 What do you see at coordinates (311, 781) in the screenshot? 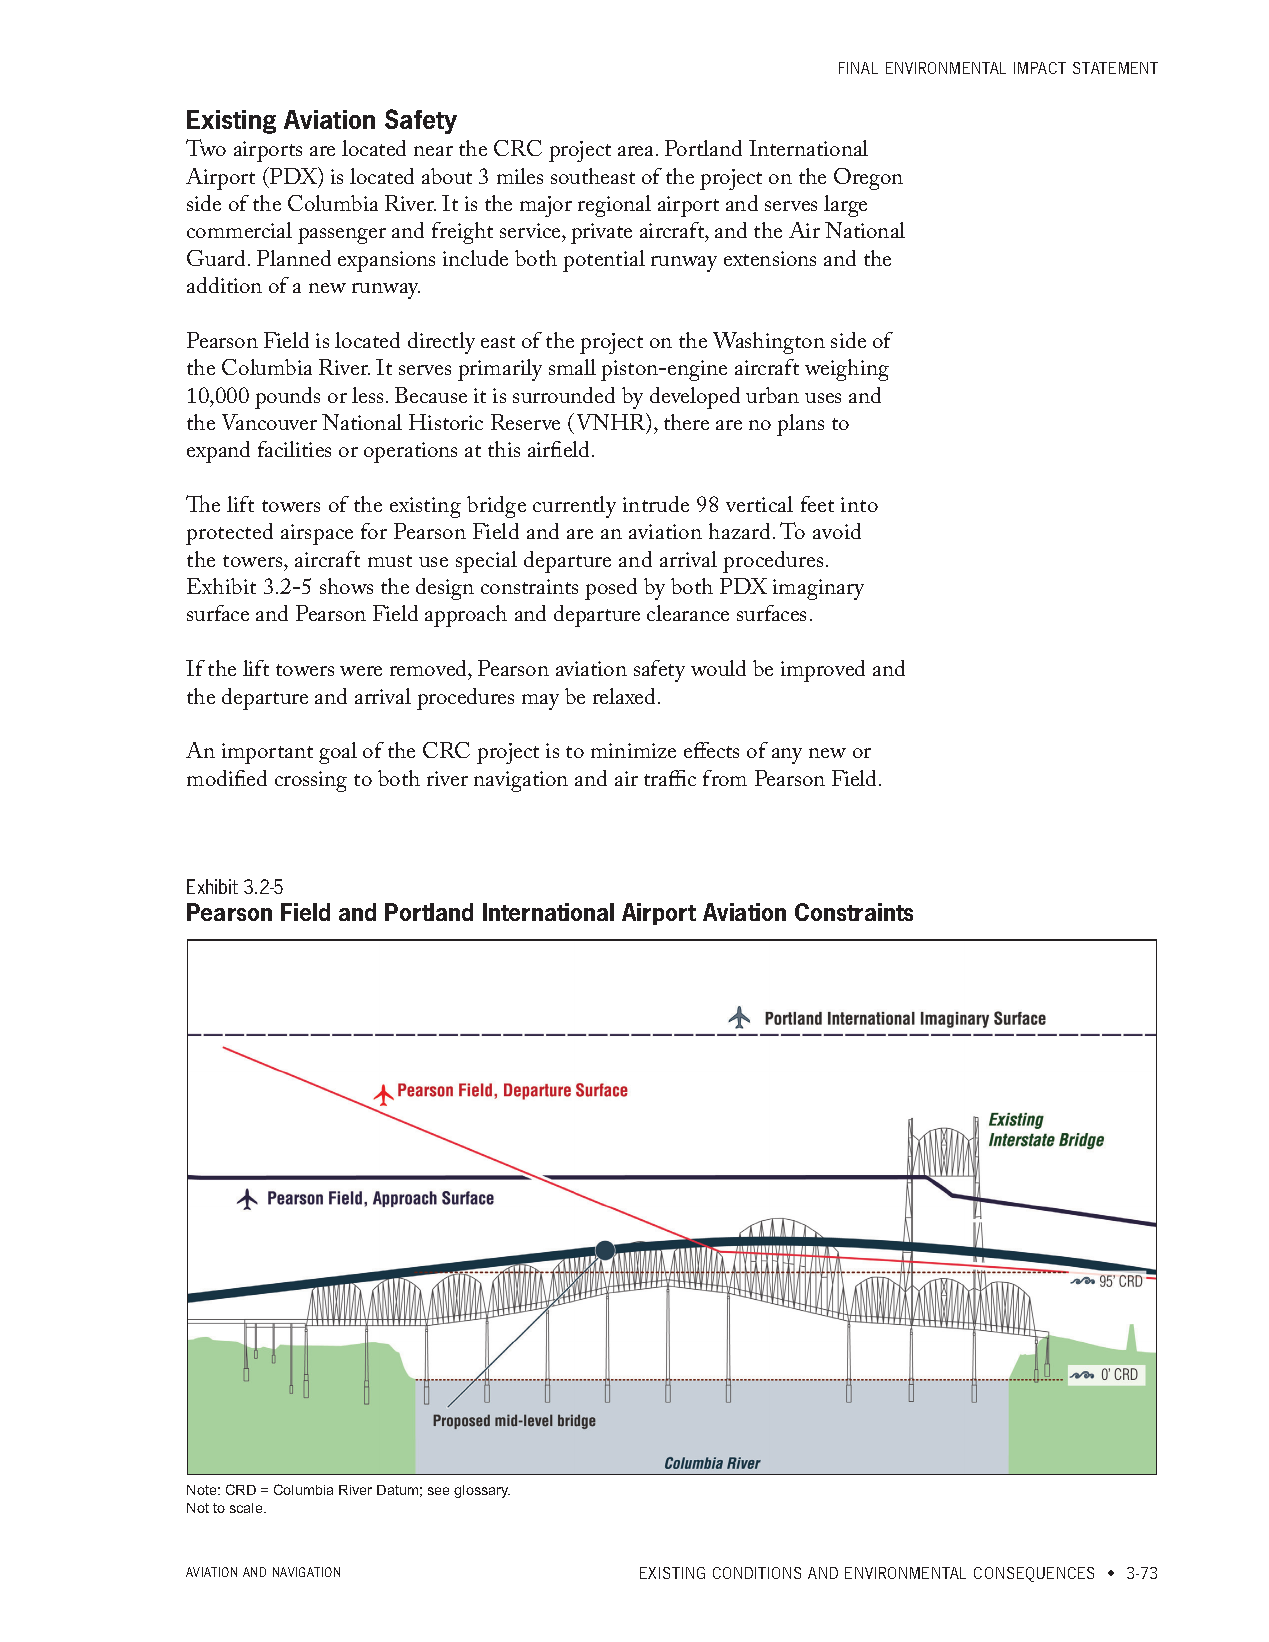
I see `crossing` at bounding box center [311, 781].
